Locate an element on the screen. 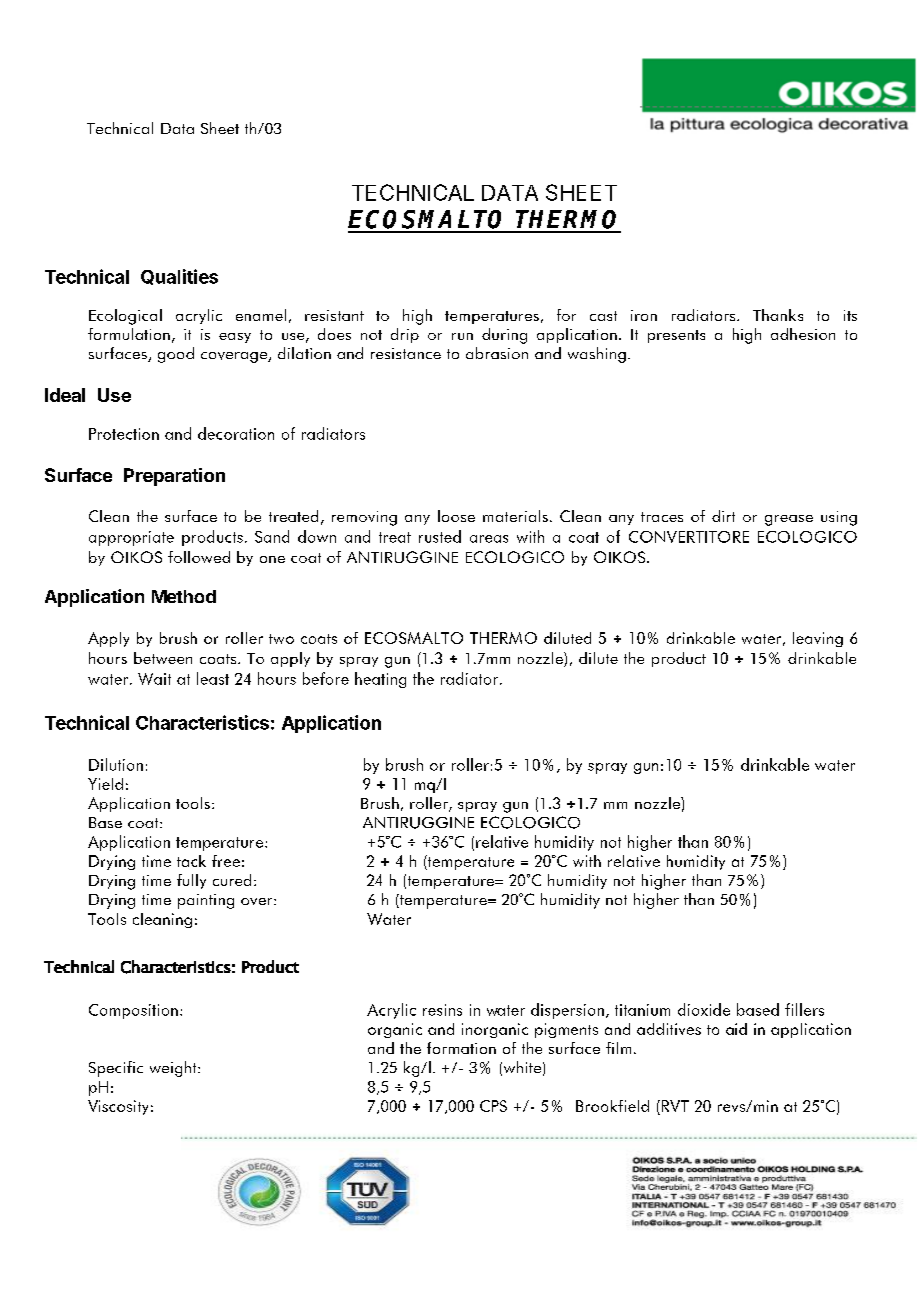 Image resolution: width=924 pixels, height=1308 pixels. adhesion is located at coordinates (803, 334).
